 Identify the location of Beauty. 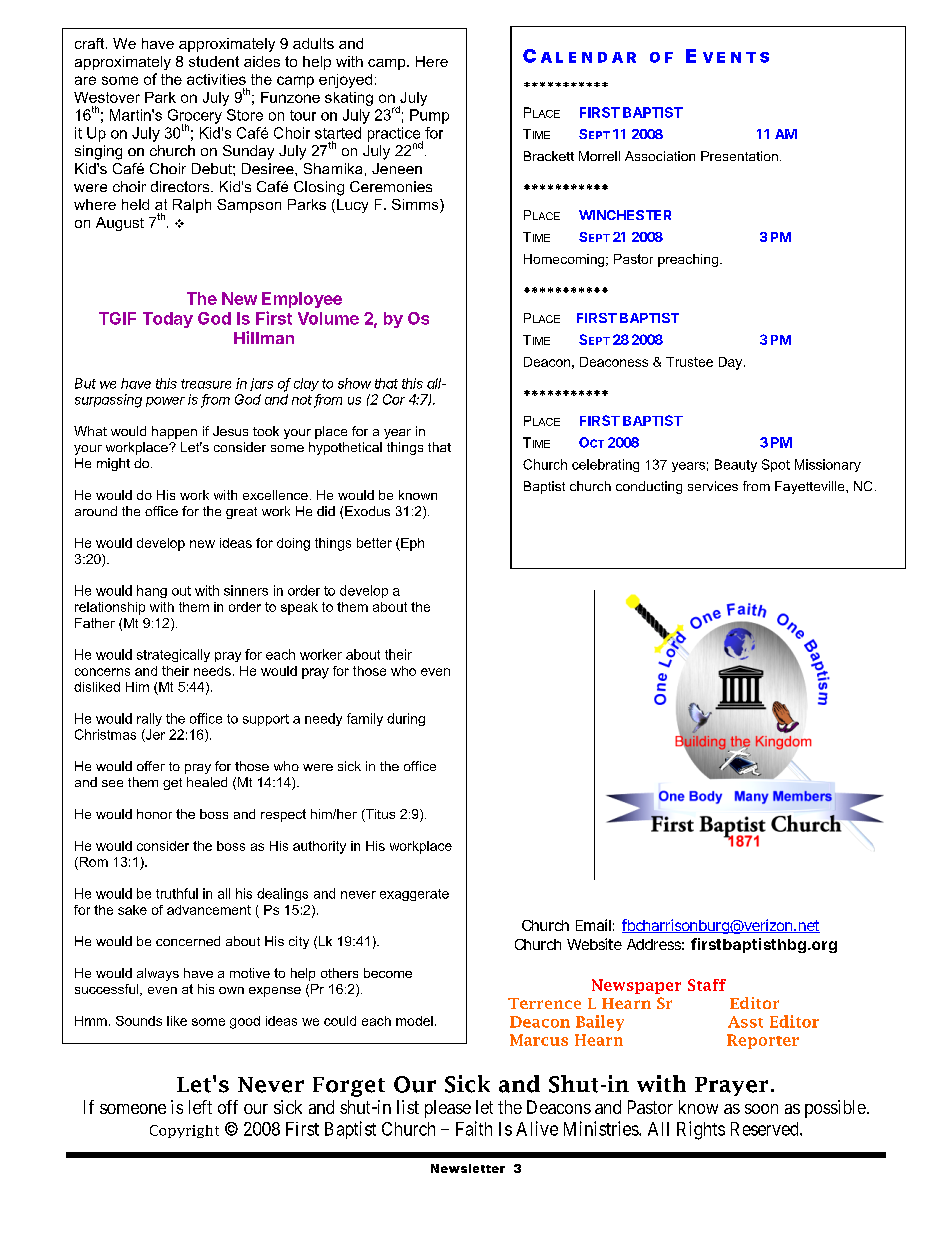
(736, 465).
